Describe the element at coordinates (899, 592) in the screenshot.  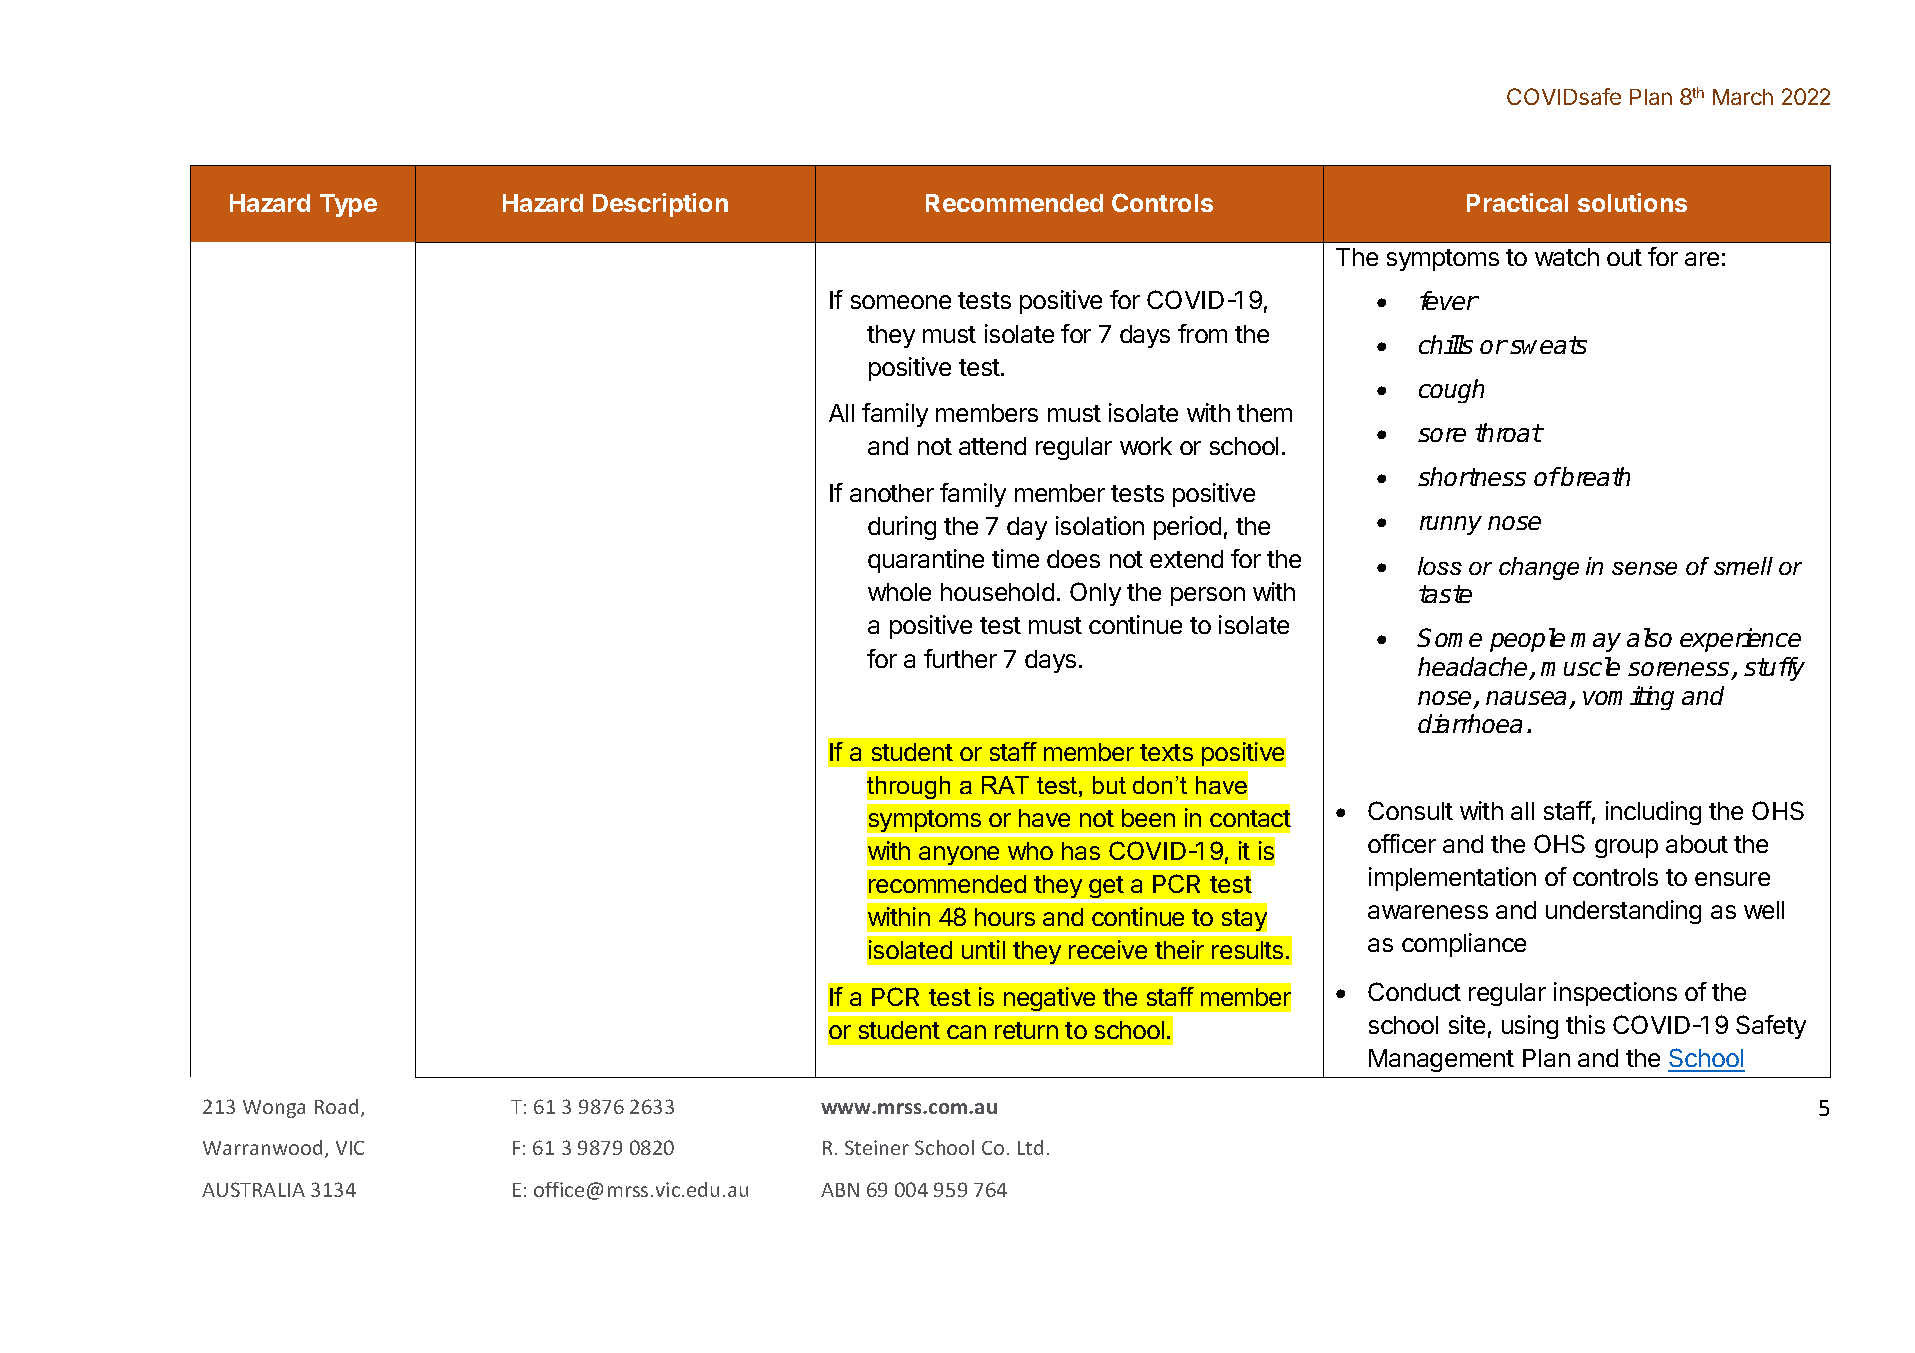
I see `whole` at that location.
